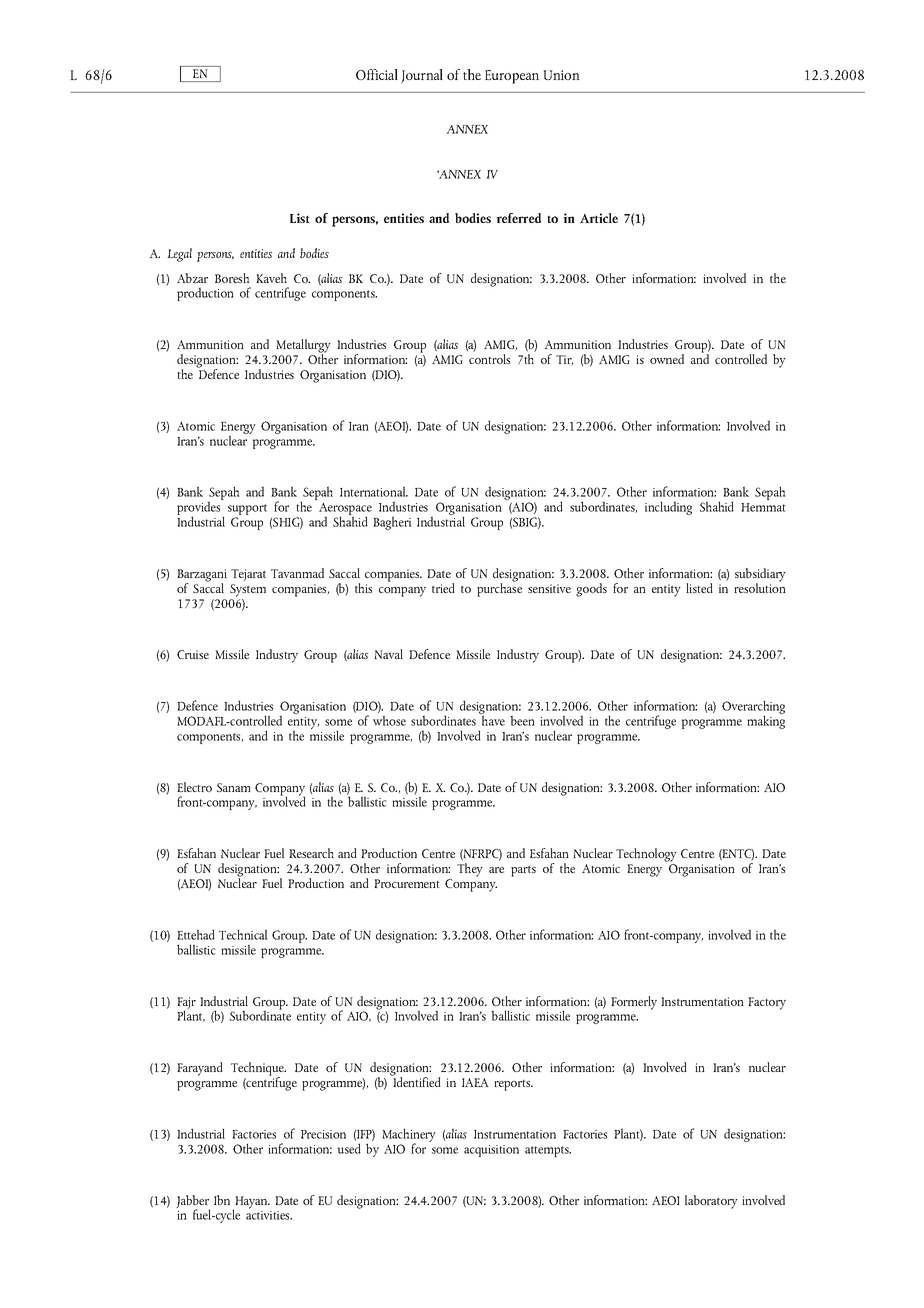 The height and width of the image is (1308, 924). What do you see at coordinates (377, 74) in the image?
I see `Official` at bounding box center [377, 74].
